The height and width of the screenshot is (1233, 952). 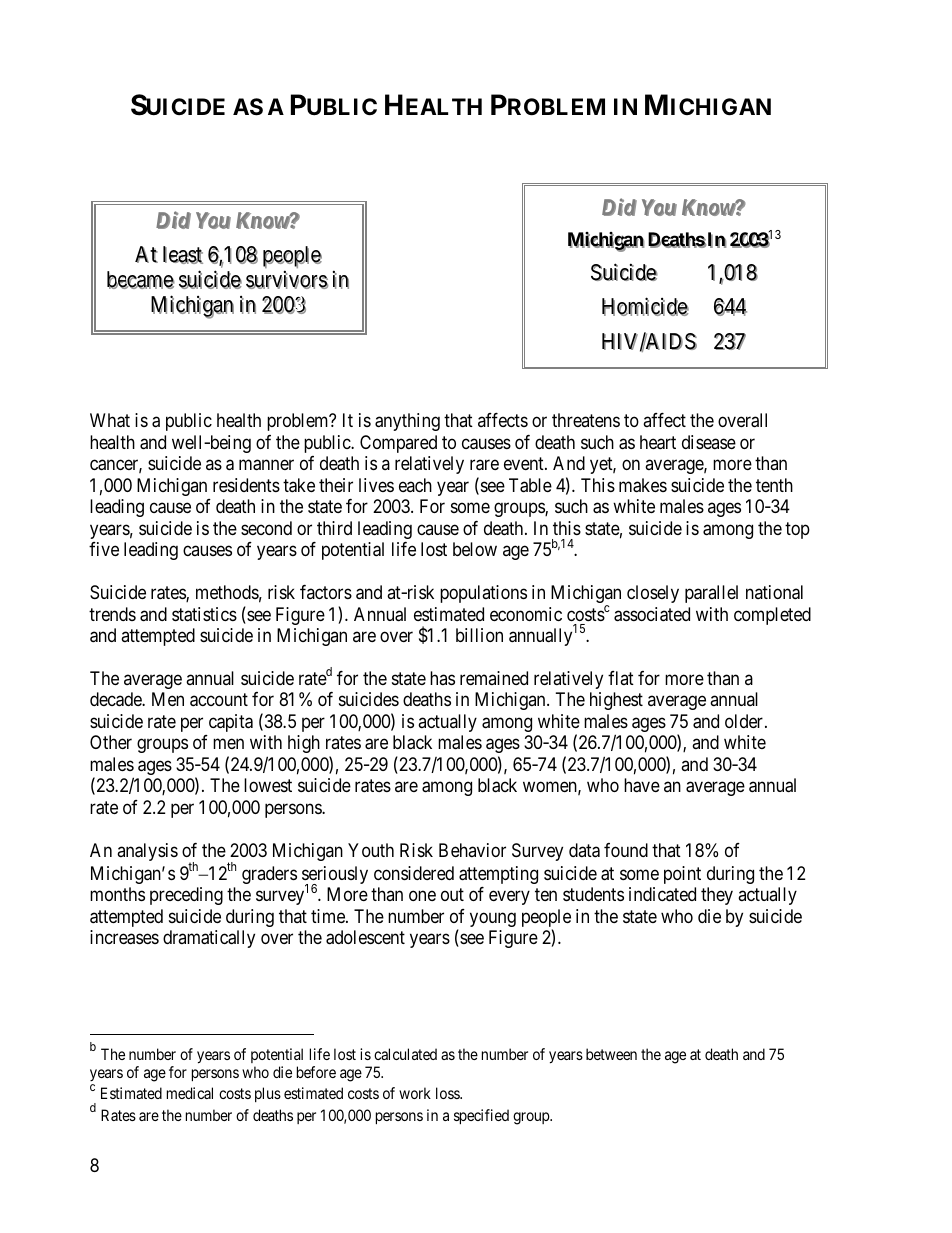 What do you see at coordinates (611, 1054) in the screenshot?
I see `between` at bounding box center [611, 1054].
